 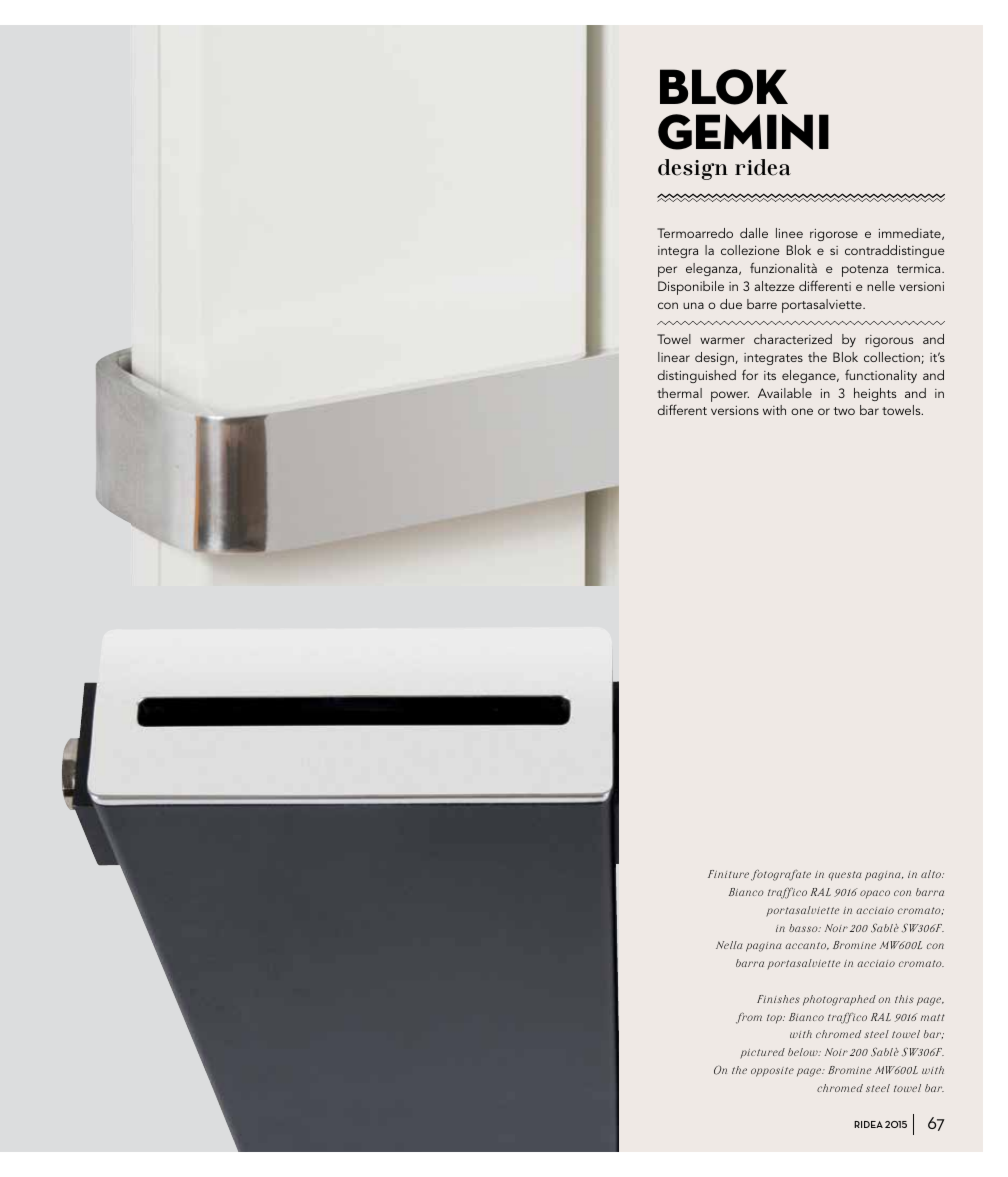 I want to click on versions, so click(x=735, y=410).
